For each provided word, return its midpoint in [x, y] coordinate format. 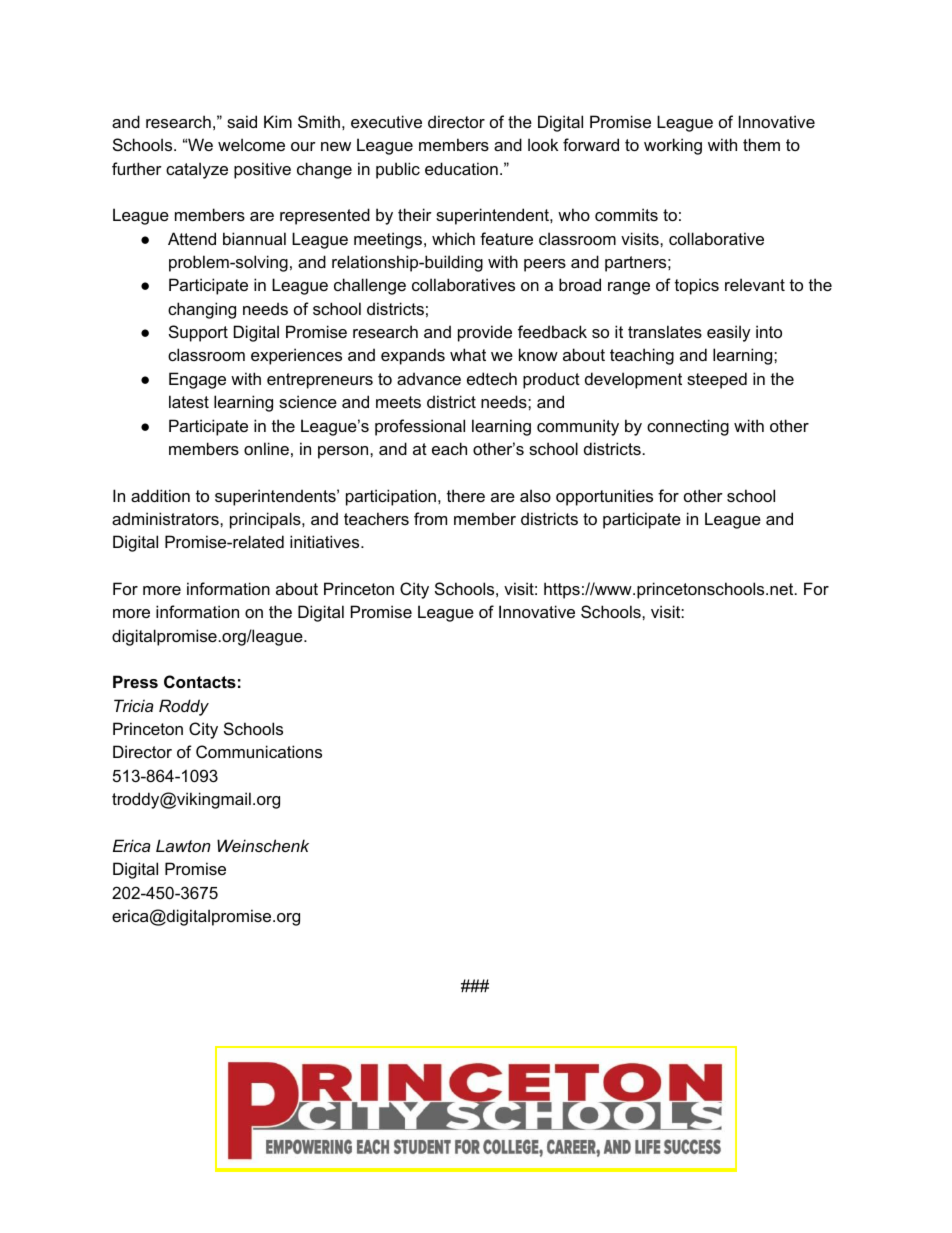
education [461, 168]
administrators [166, 518]
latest [189, 401]
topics [697, 286]
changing [202, 310]
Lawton [183, 845]
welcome [251, 144]
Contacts [200, 681]
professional [420, 427]
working [673, 146]
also [535, 495]
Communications [259, 751]
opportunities [604, 497]
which [453, 238]
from [430, 518]
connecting [688, 427]
